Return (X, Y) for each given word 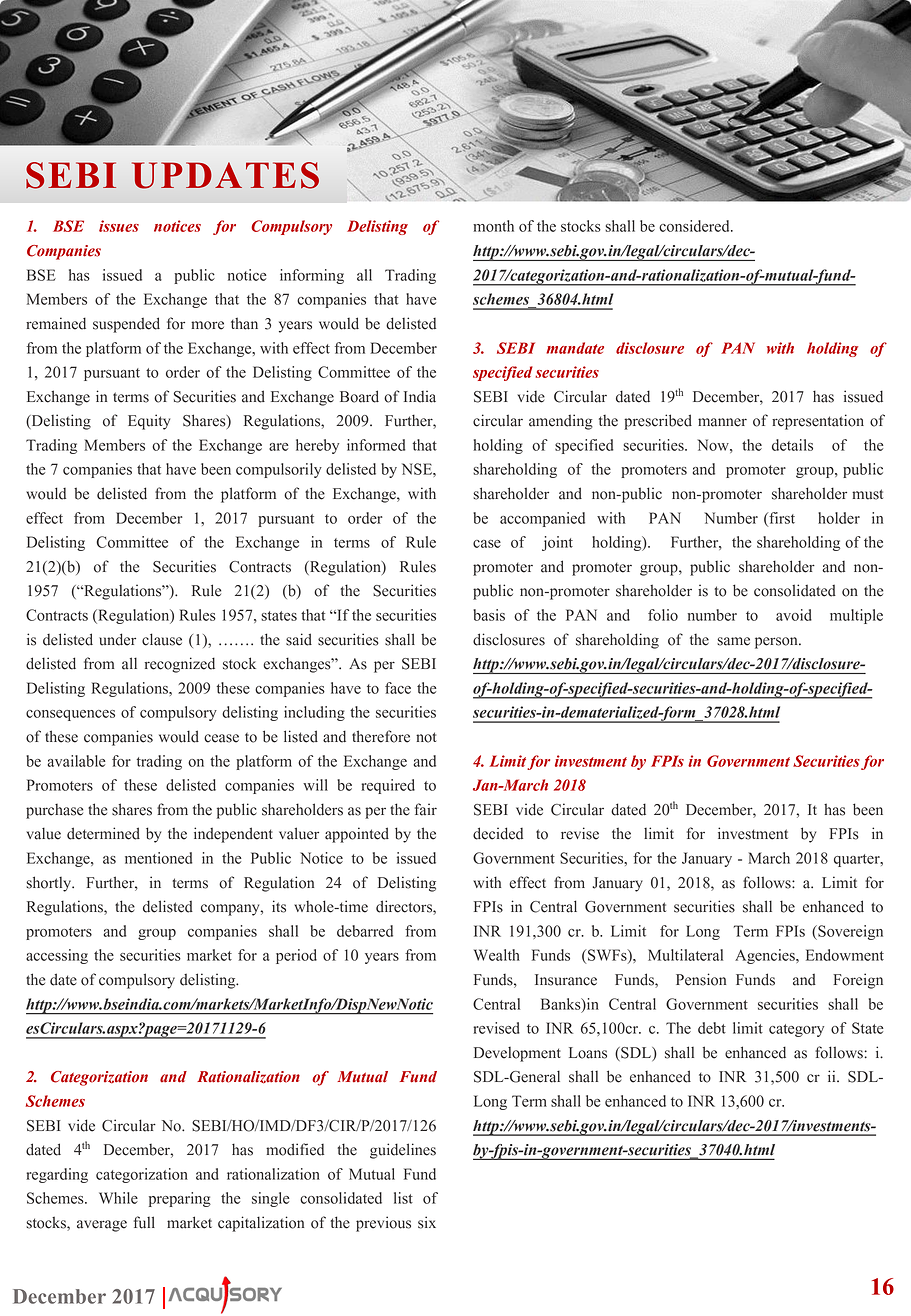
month (493, 226)
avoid (794, 615)
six (427, 1222)
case (487, 544)
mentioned (158, 858)
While (118, 1198)
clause (162, 639)
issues (119, 226)
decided (498, 833)
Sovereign (849, 932)
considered (695, 226)
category (796, 1030)
